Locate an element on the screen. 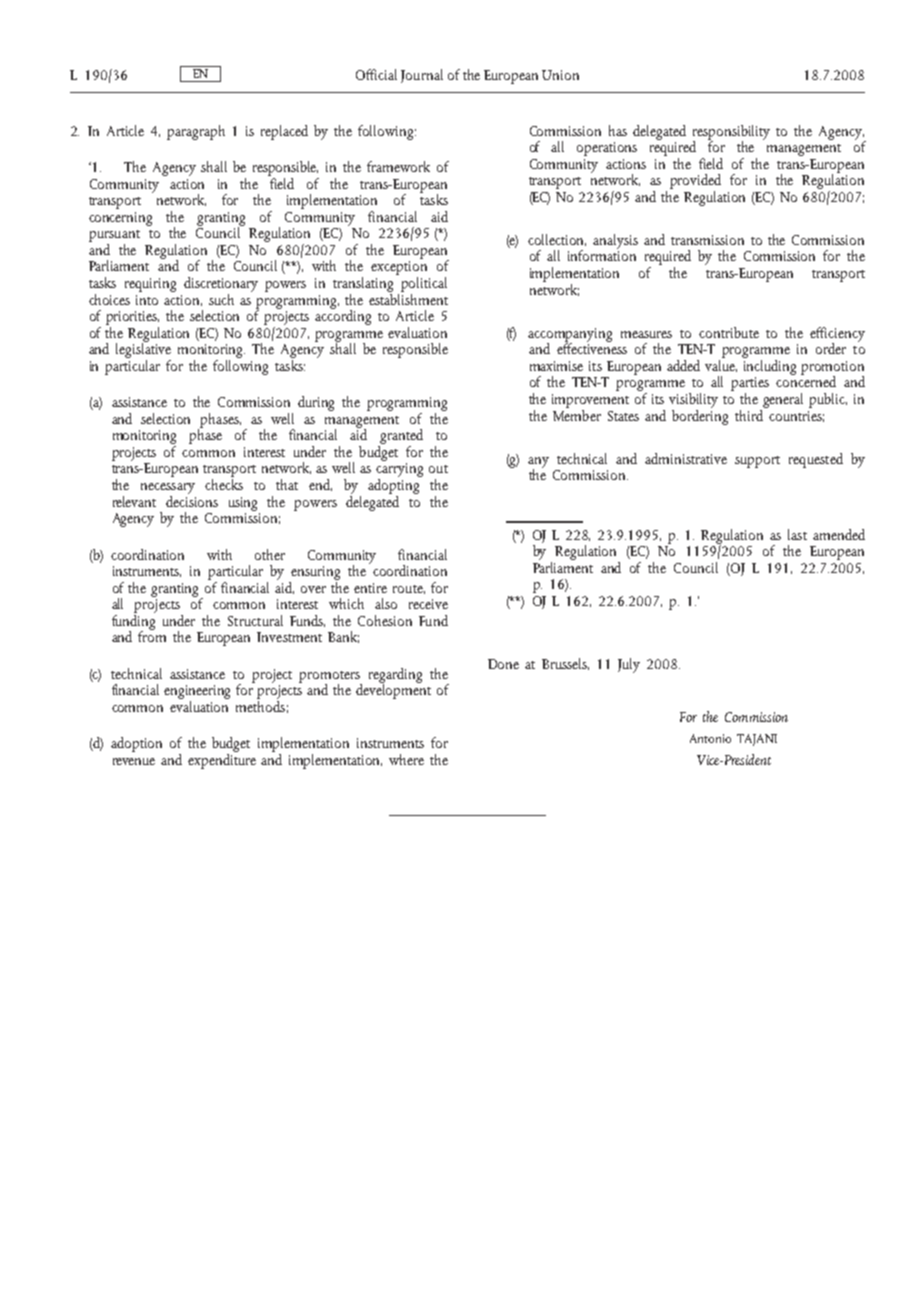 This screenshot has height=1308, width=924. expenditure is located at coordinates (222, 760).
